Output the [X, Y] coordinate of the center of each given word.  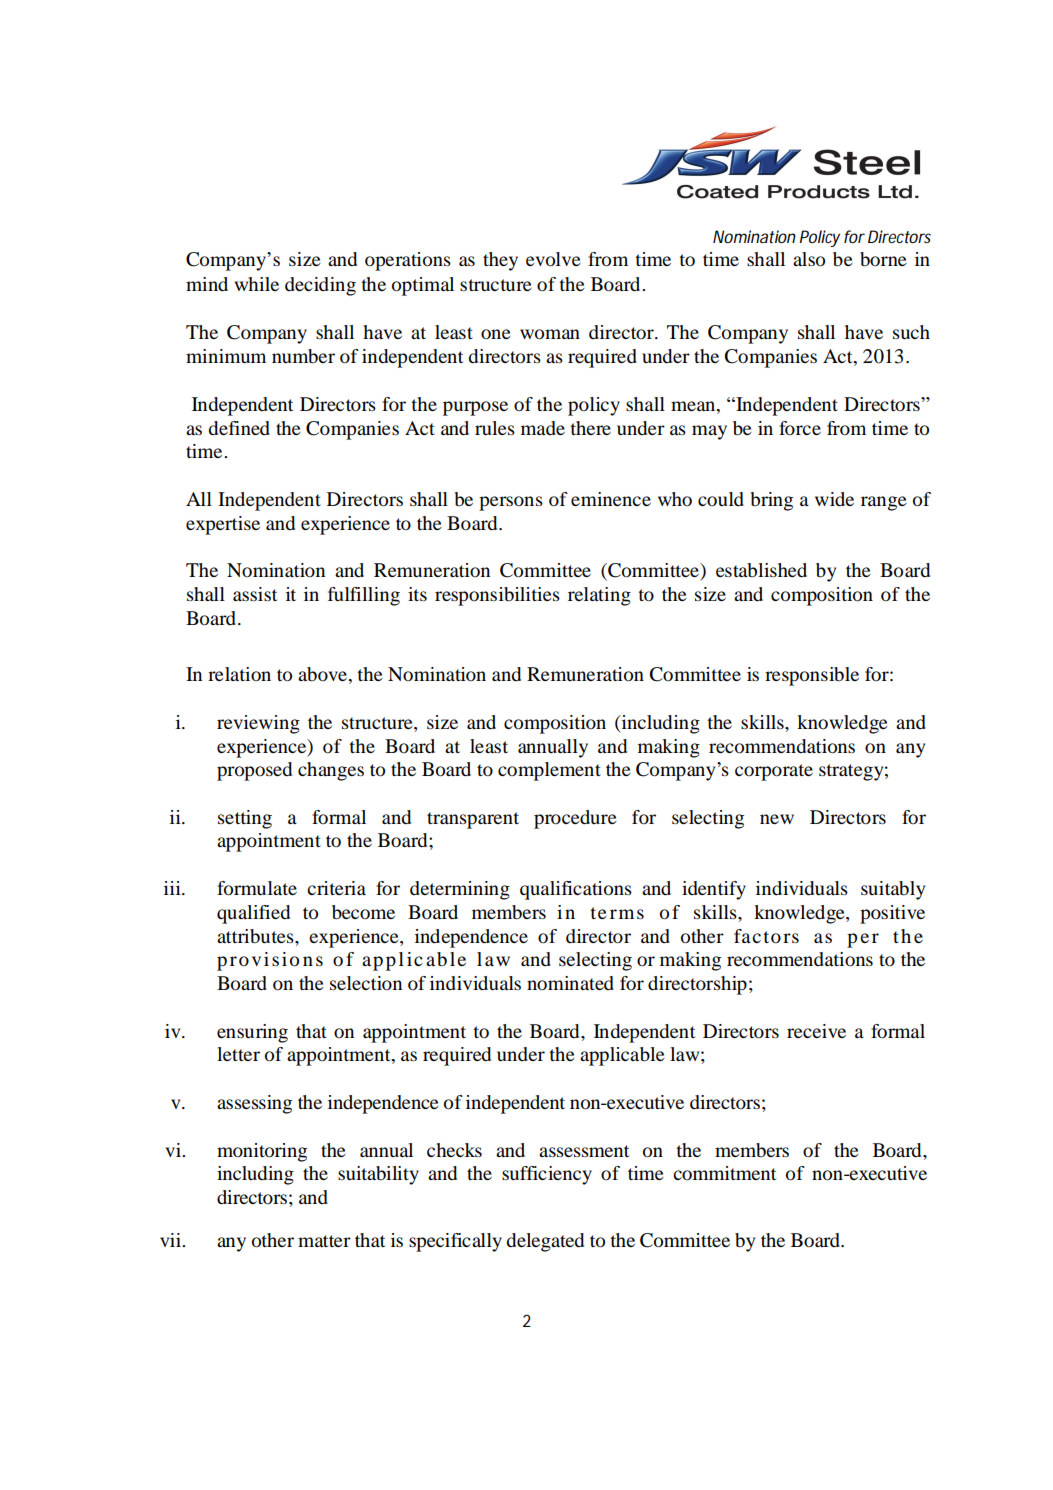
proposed [254, 771]
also [809, 259]
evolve [553, 259]
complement [549, 771]
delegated [545, 1242]
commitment [724, 1173]
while [256, 284]
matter [324, 1241]
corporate [774, 772]
